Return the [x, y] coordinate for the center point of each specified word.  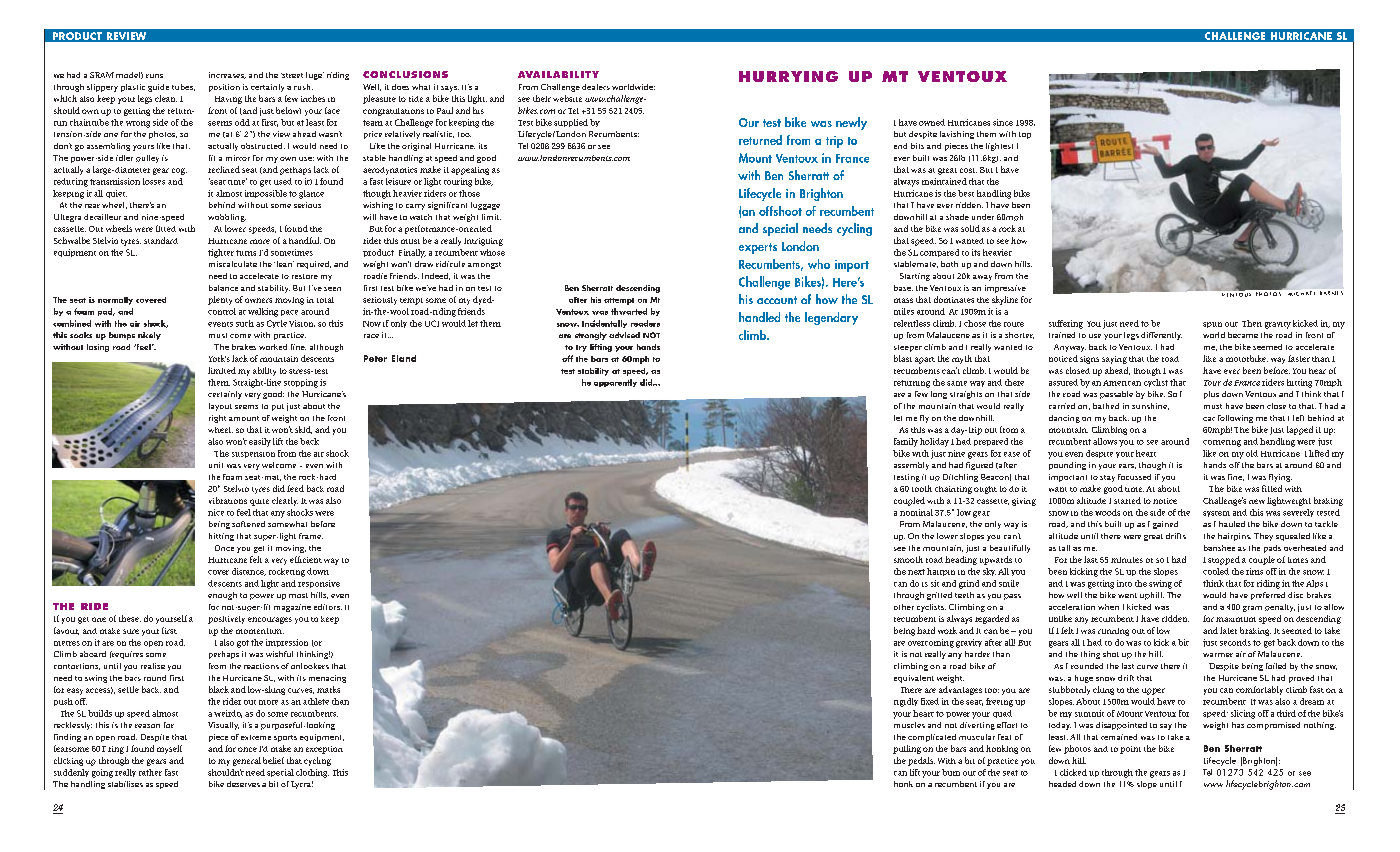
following [1235, 419]
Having [228, 100]
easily [260, 442]
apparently [615, 383]
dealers [596, 87]
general [247, 761]
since [1003, 122]
